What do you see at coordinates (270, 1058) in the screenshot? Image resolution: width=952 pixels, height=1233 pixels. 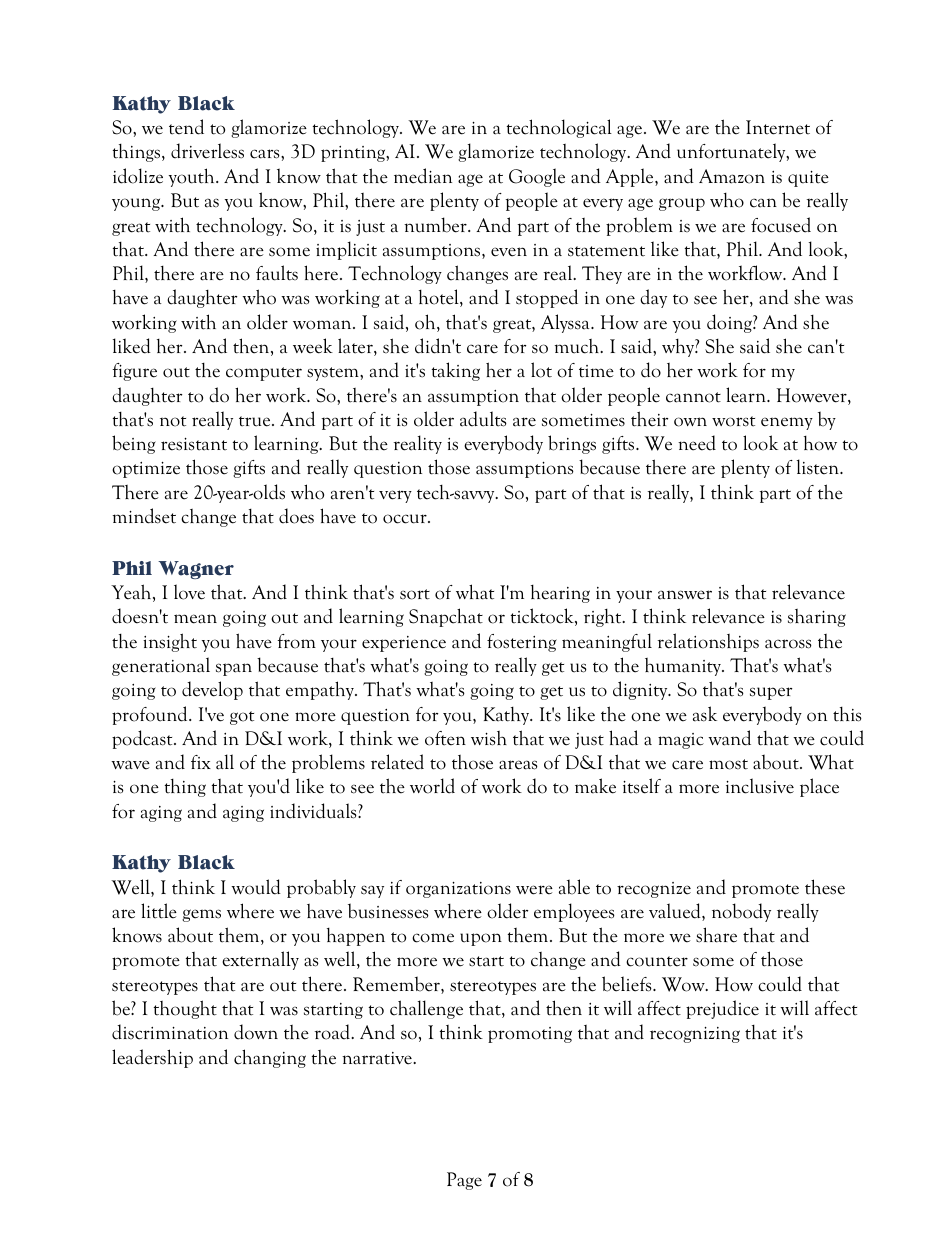 I see `changing` at bounding box center [270, 1058].
